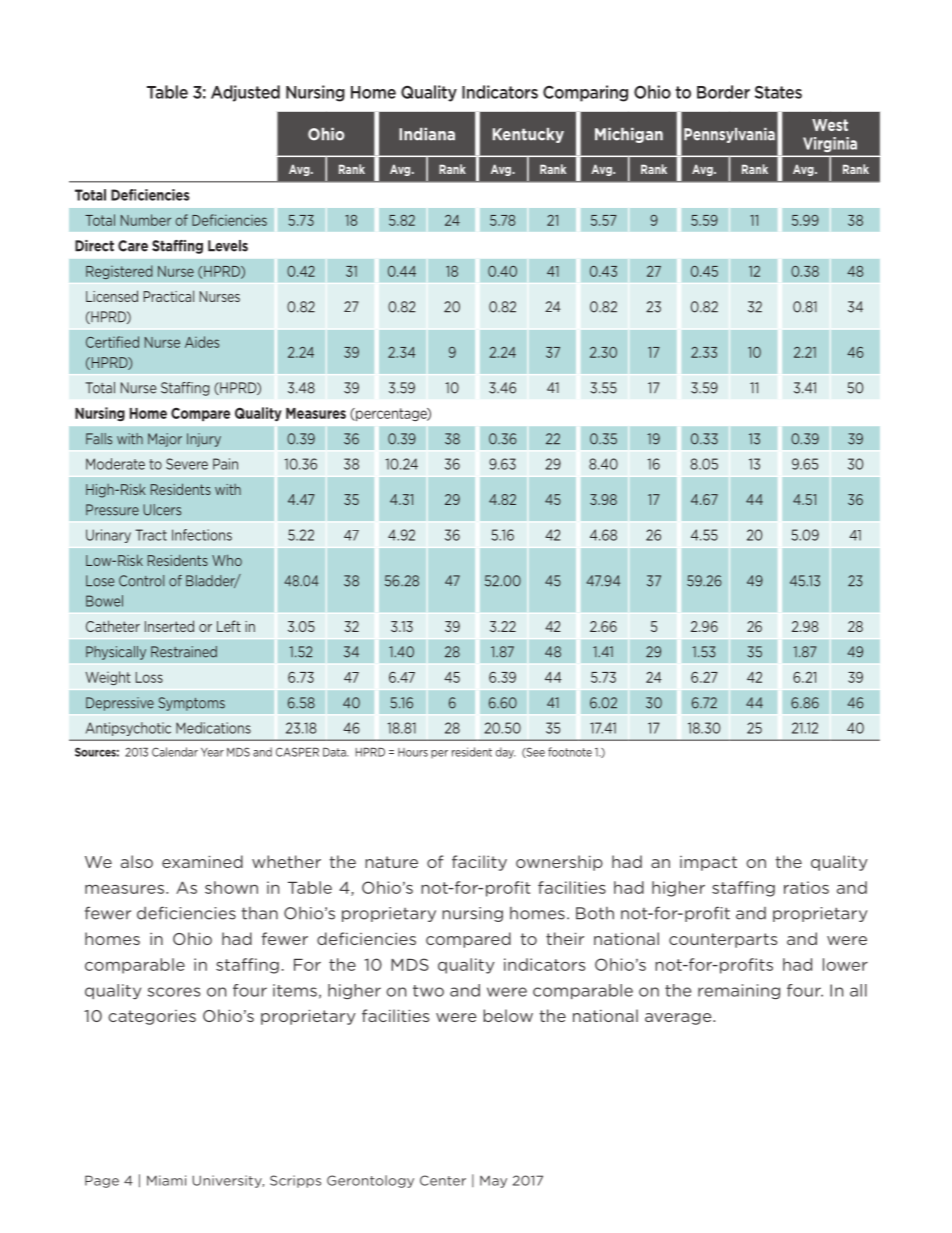 The width and height of the screenshot is (952, 1233). Describe the element at coordinates (479, 863) in the screenshot. I see `facility` at that location.
